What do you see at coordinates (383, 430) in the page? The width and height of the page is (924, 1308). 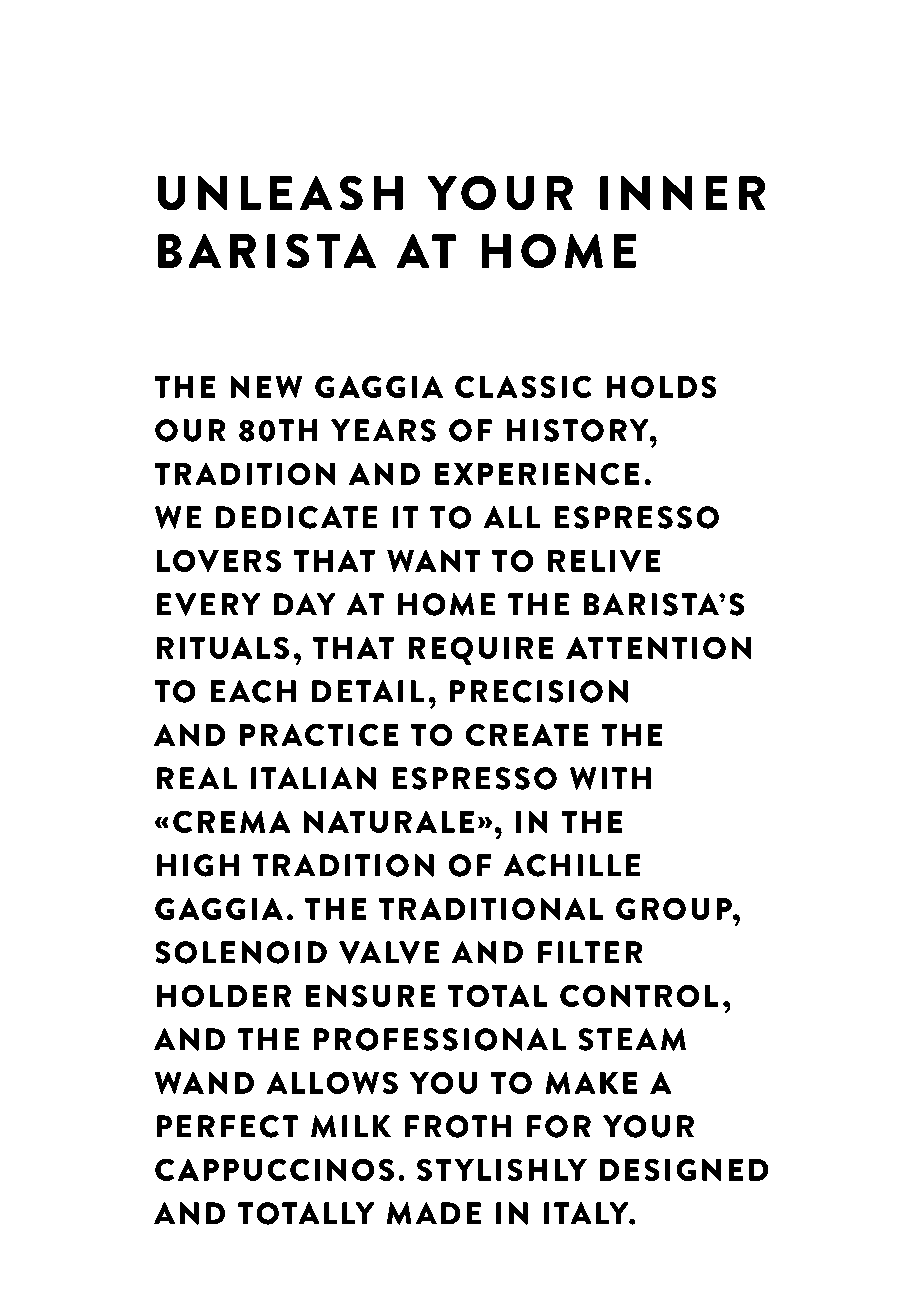 I see `YEARS` at bounding box center [383, 430].
